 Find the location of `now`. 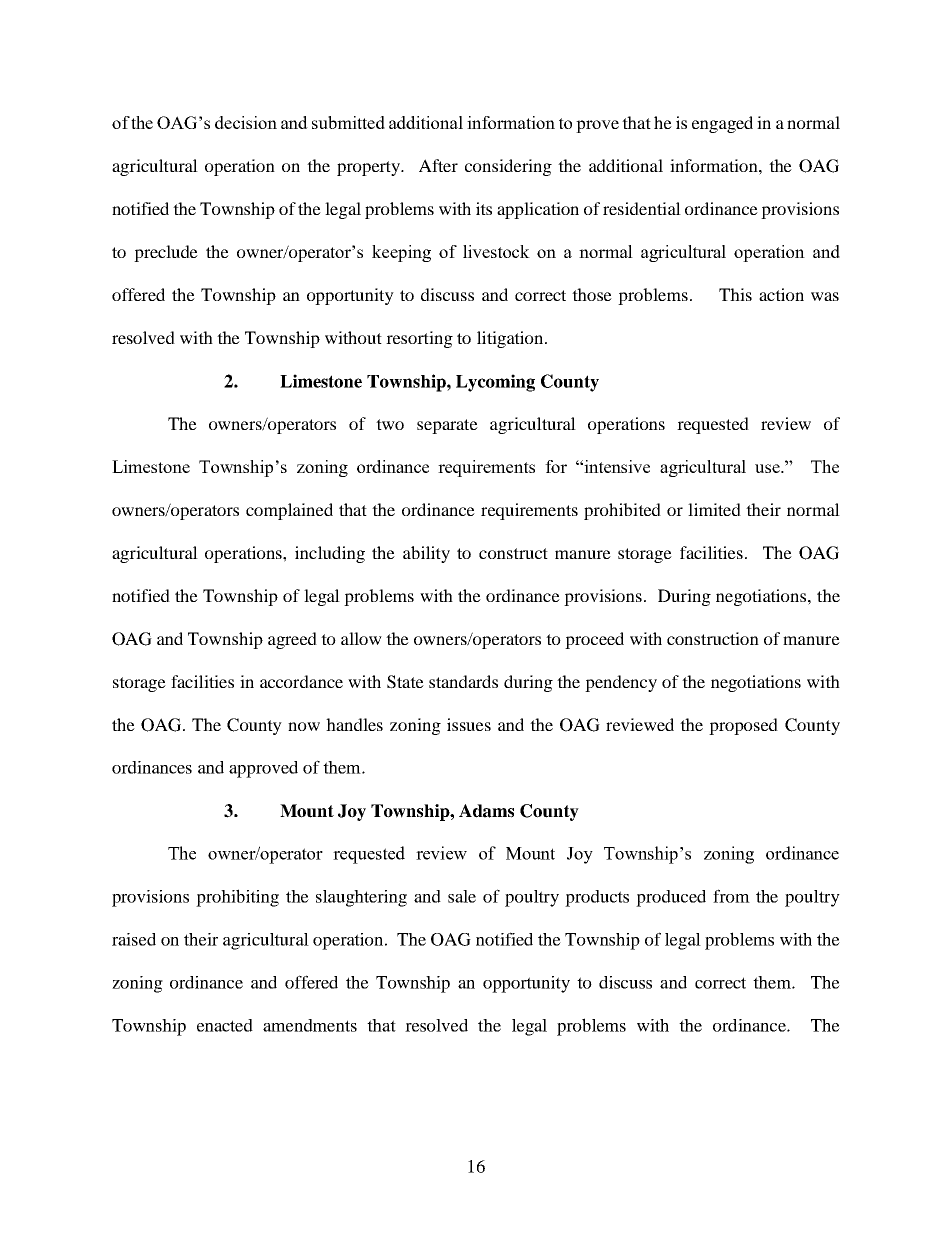

now is located at coordinates (304, 726).
